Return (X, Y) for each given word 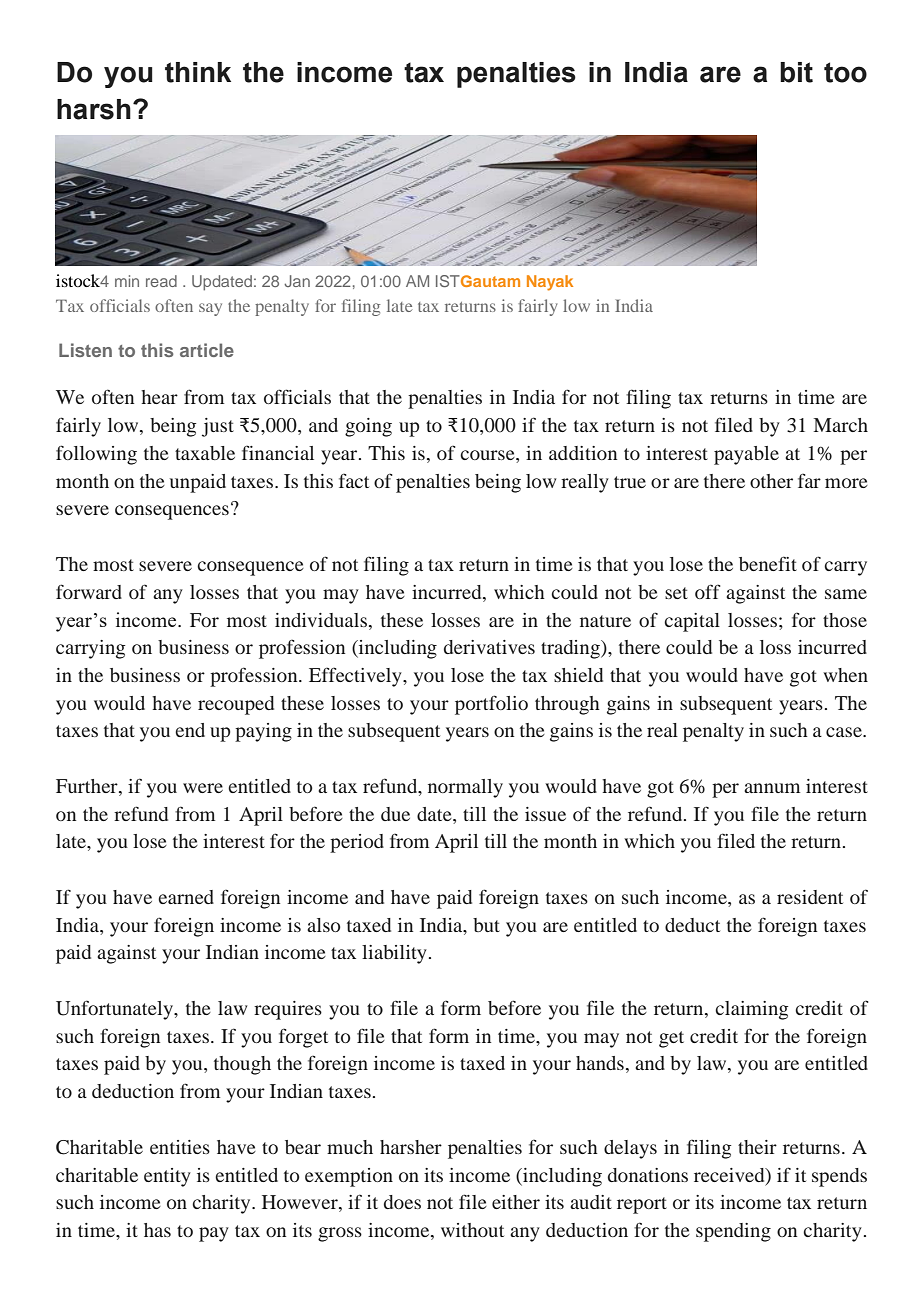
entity (167, 1177)
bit (796, 72)
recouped (236, 705)
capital (692, 622)
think (198, 72)
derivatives (489, 647)
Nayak (550, 283)
